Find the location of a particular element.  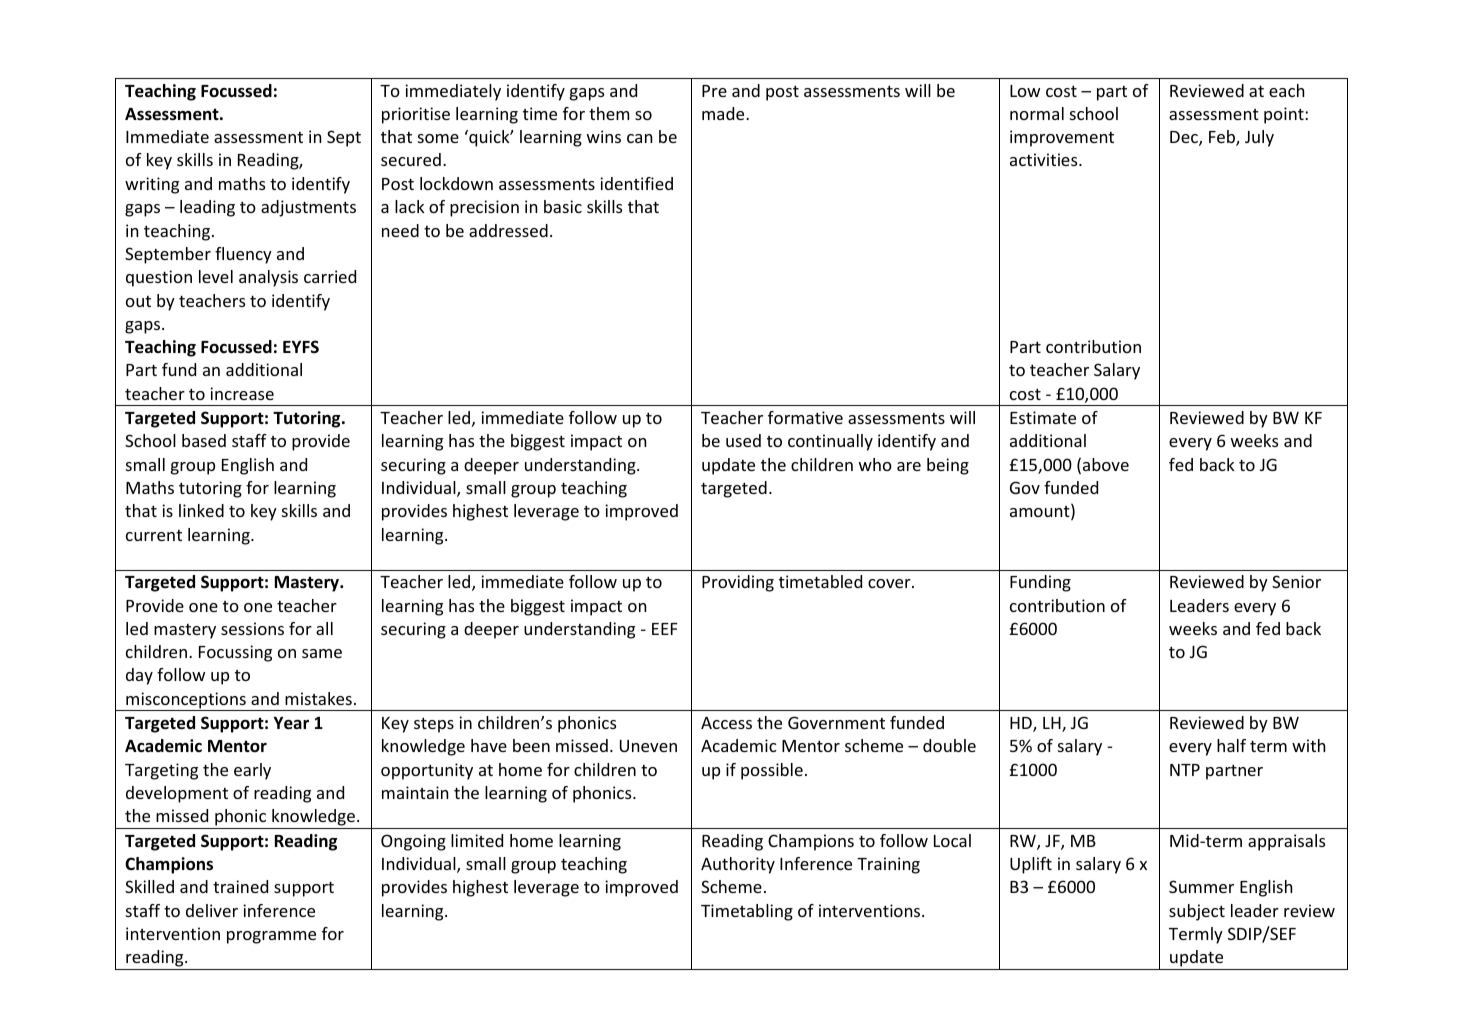

NTP is located at coordinates (1185, 770).
